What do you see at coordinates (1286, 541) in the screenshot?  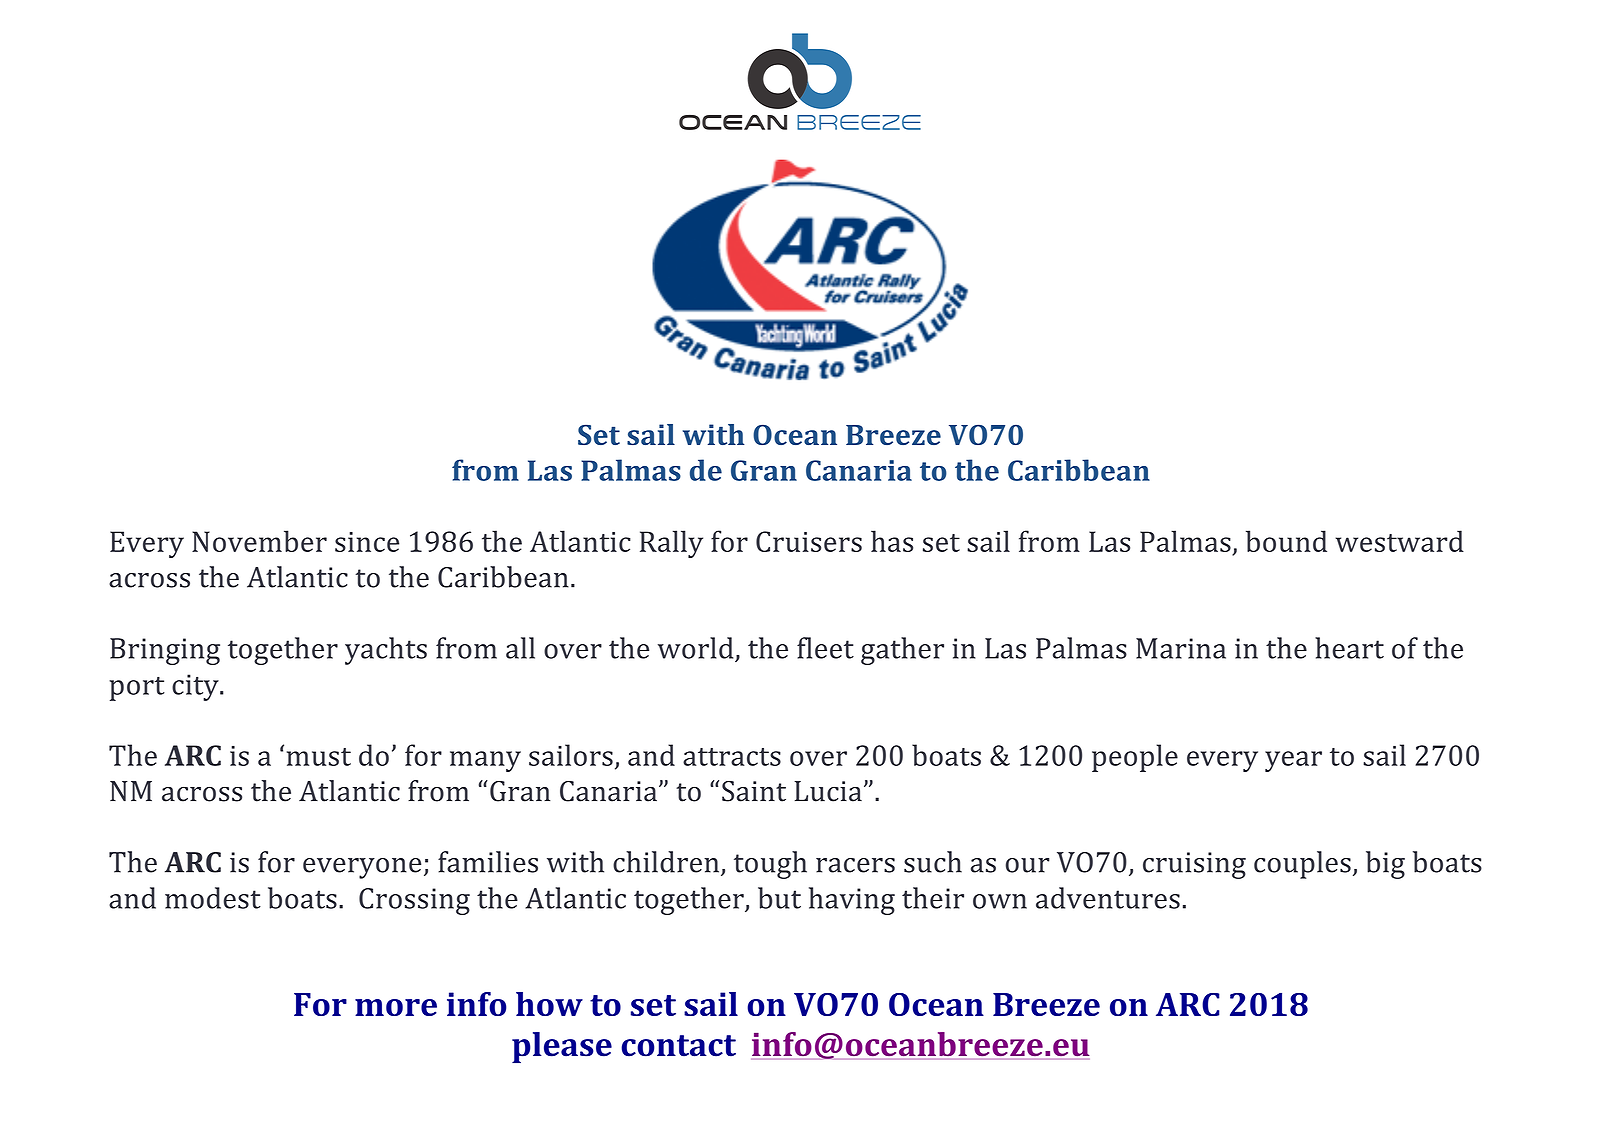 I see `bound` at bounding box center [1286, 541].
